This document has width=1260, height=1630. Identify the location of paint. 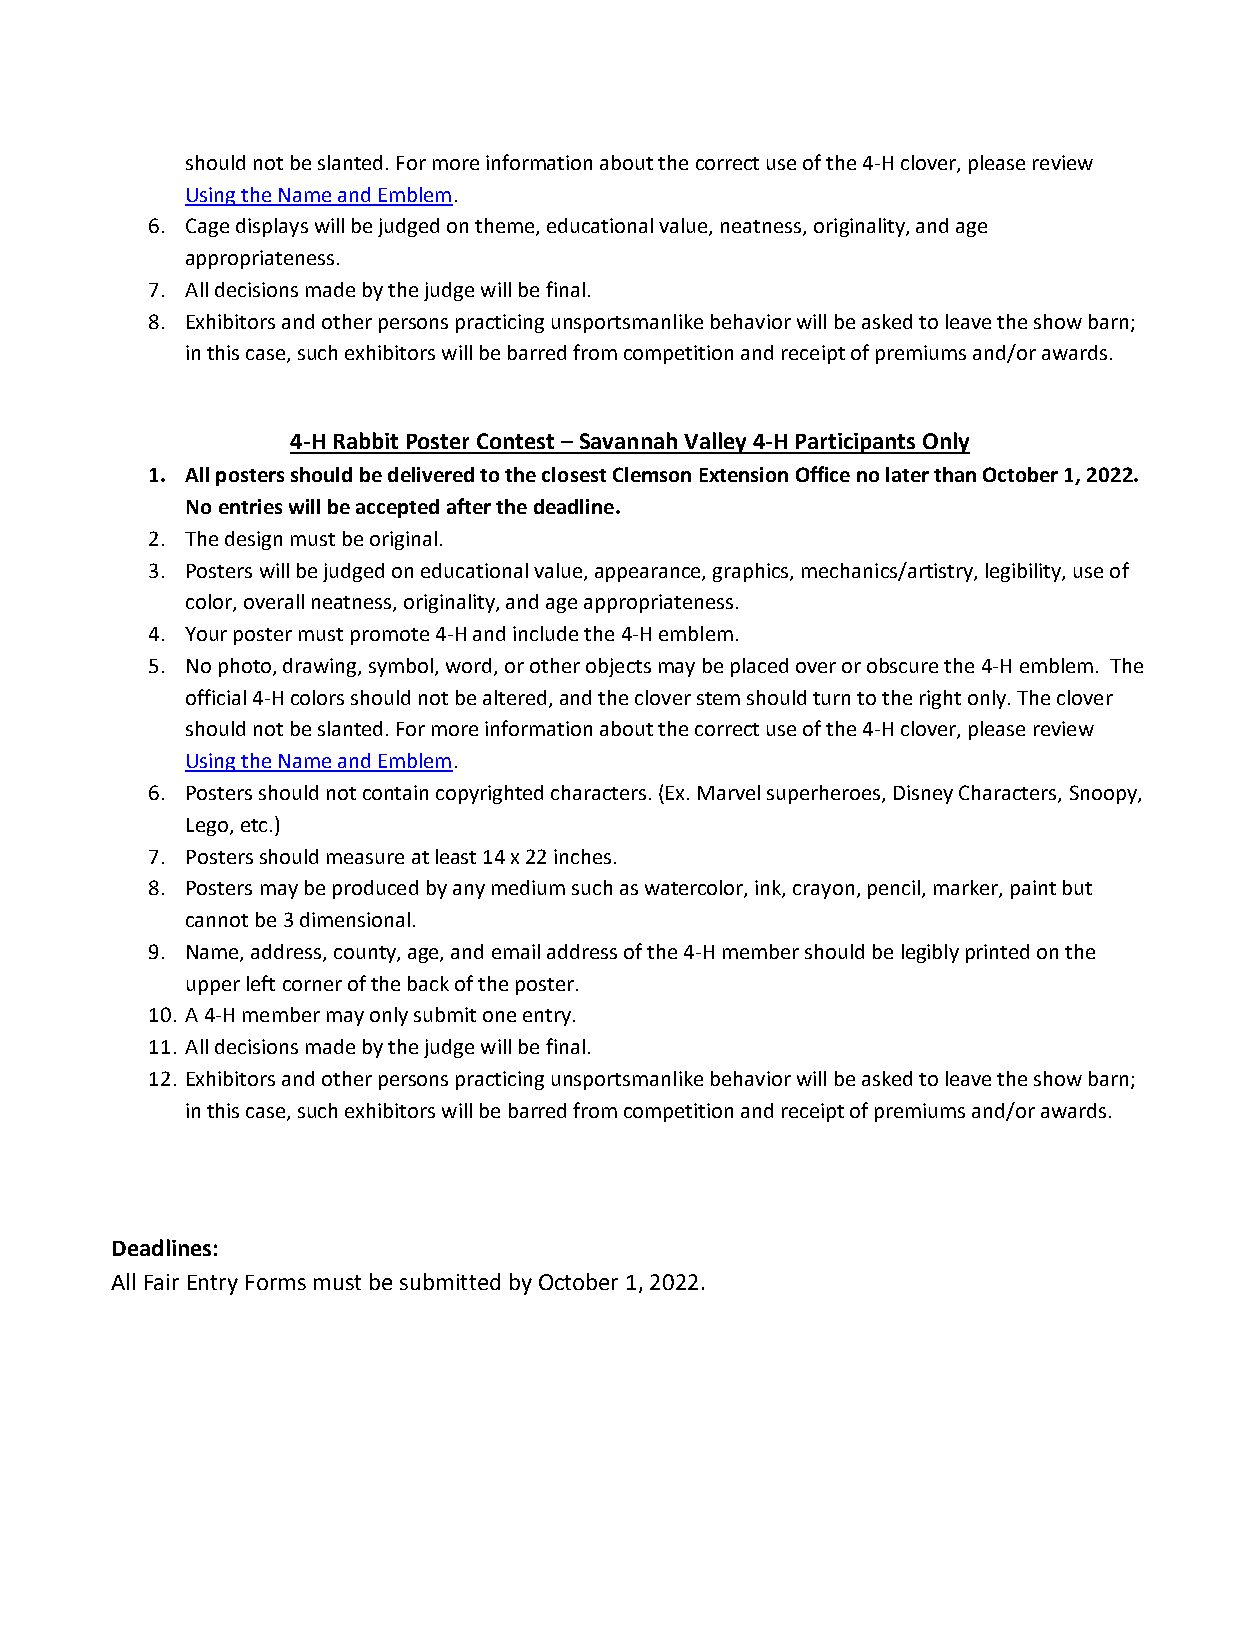
(1033, 889).
